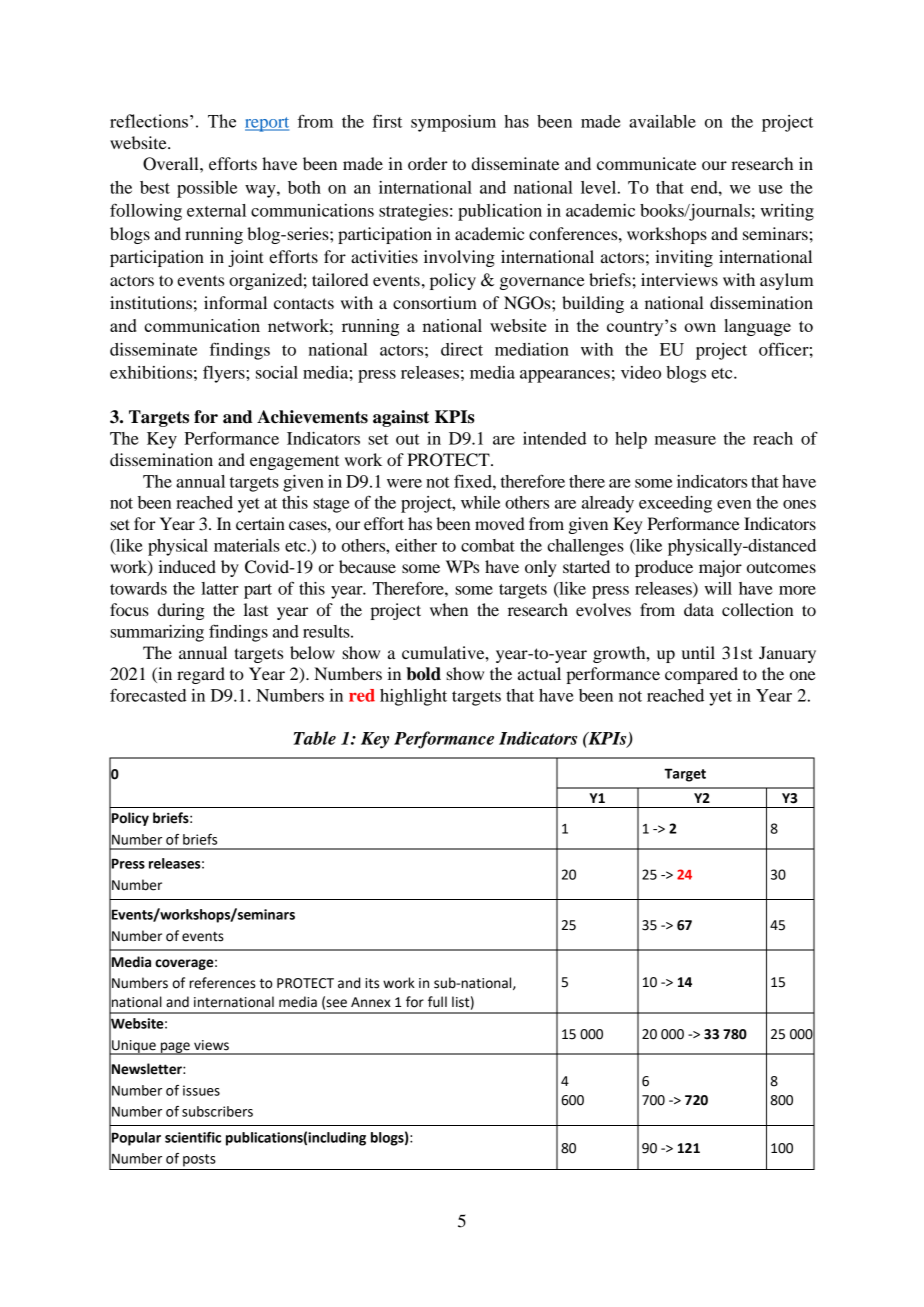 Image resolution: width=924 pixels, height=1307 pixels. What do you see at coordinates (453, 123) in the screenshot?
I see `symposium` at bounding box center [453, 123].
